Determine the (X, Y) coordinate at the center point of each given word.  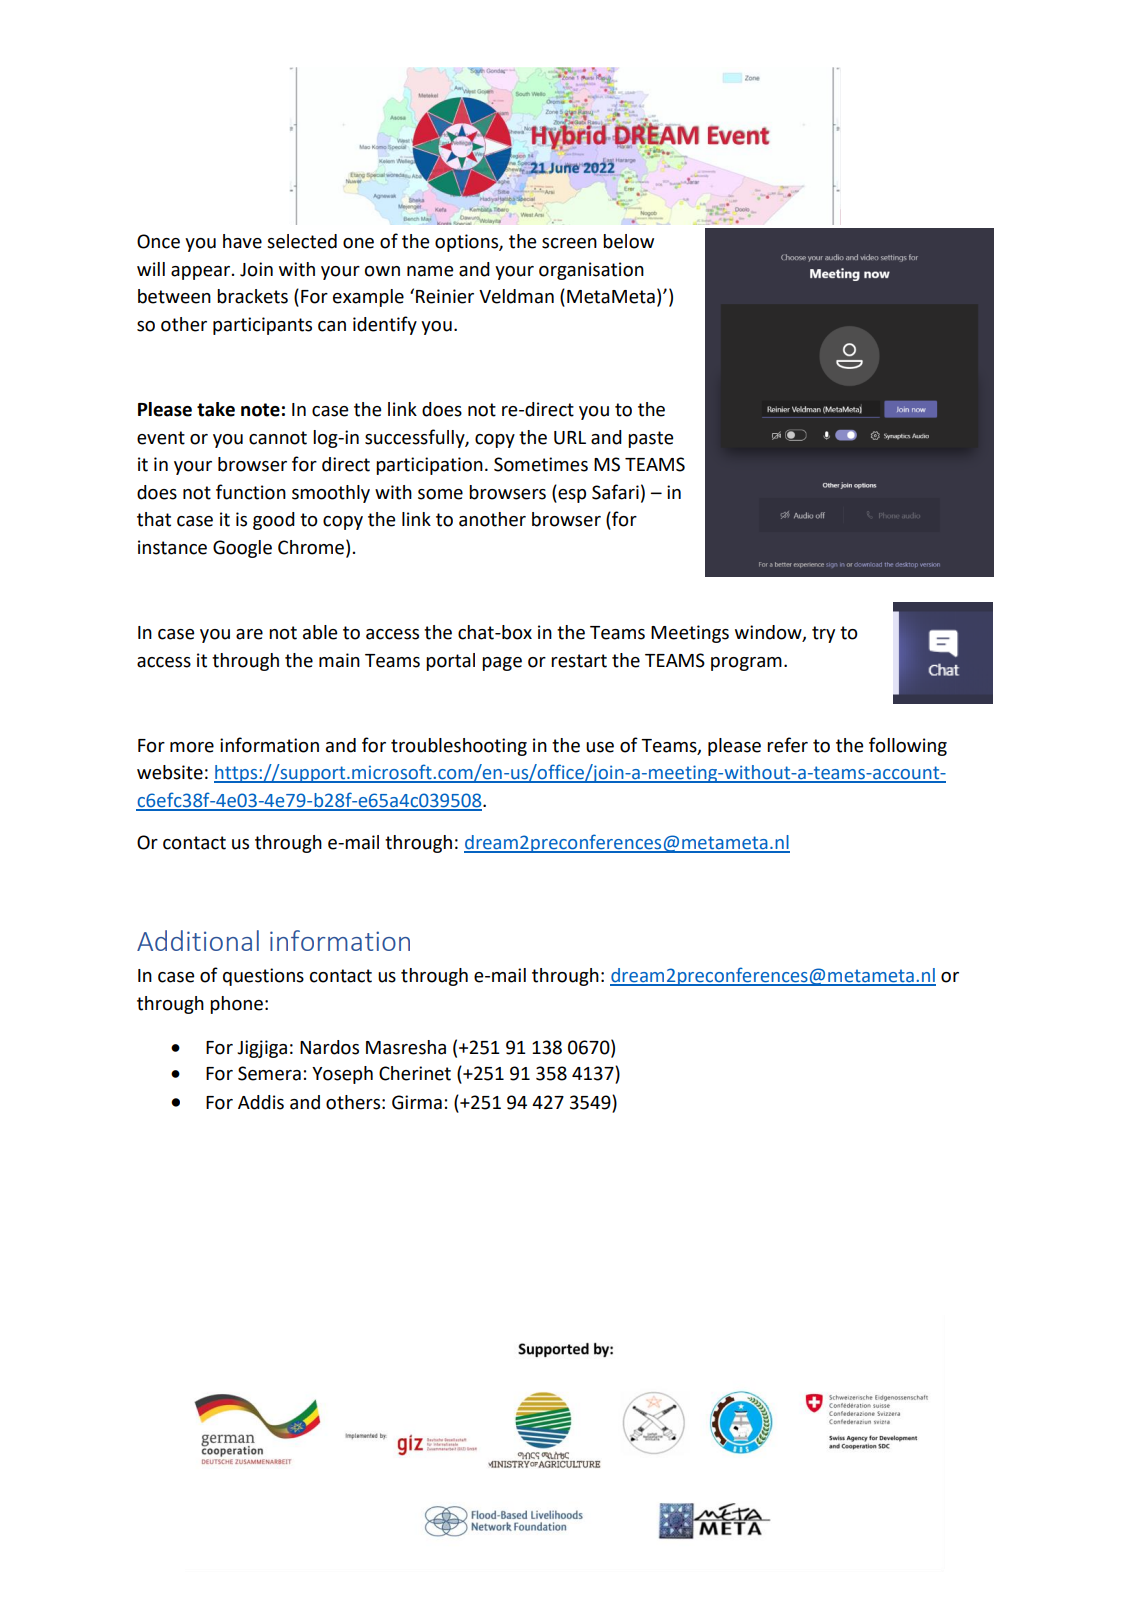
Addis (261, 1102)
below (628, 241)
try (823, 634)
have (242, 241)
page (502, 664)
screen (569, 243)
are (249, 634)
